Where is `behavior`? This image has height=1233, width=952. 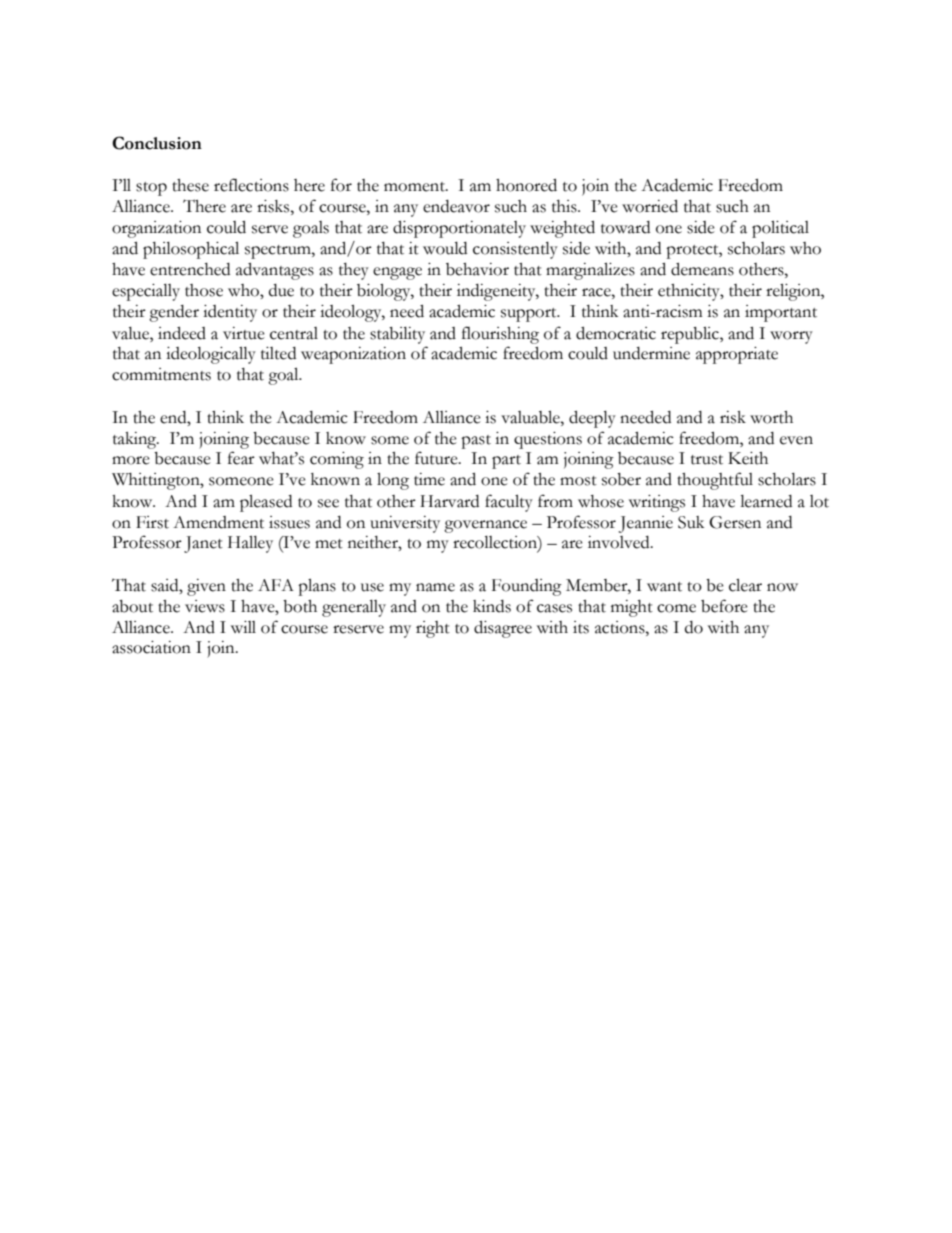 behavior is located at coordinates (477, 269).
